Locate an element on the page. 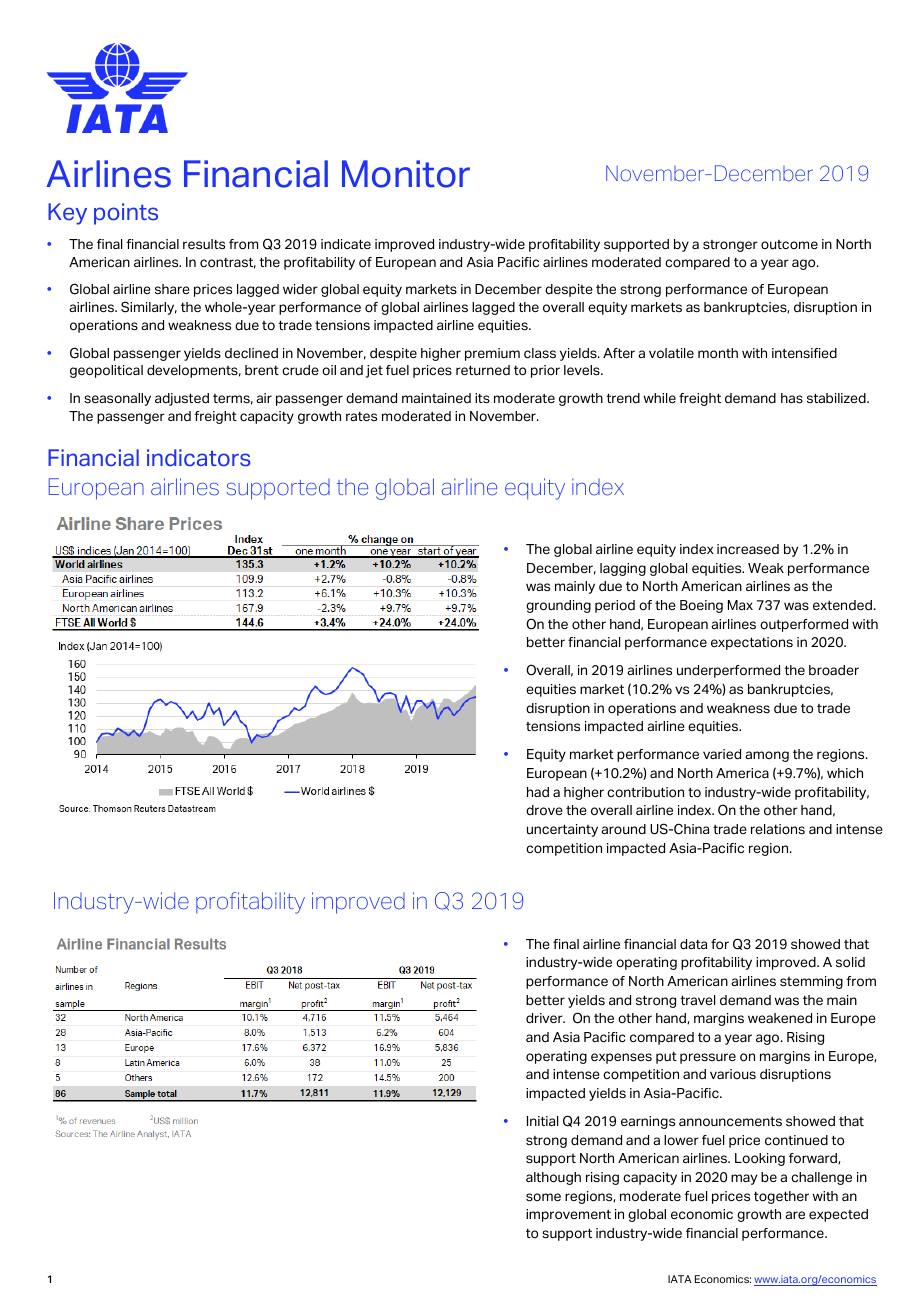 The height and width of the page is (1309, 924). had is located at coordinates (538, 792).
